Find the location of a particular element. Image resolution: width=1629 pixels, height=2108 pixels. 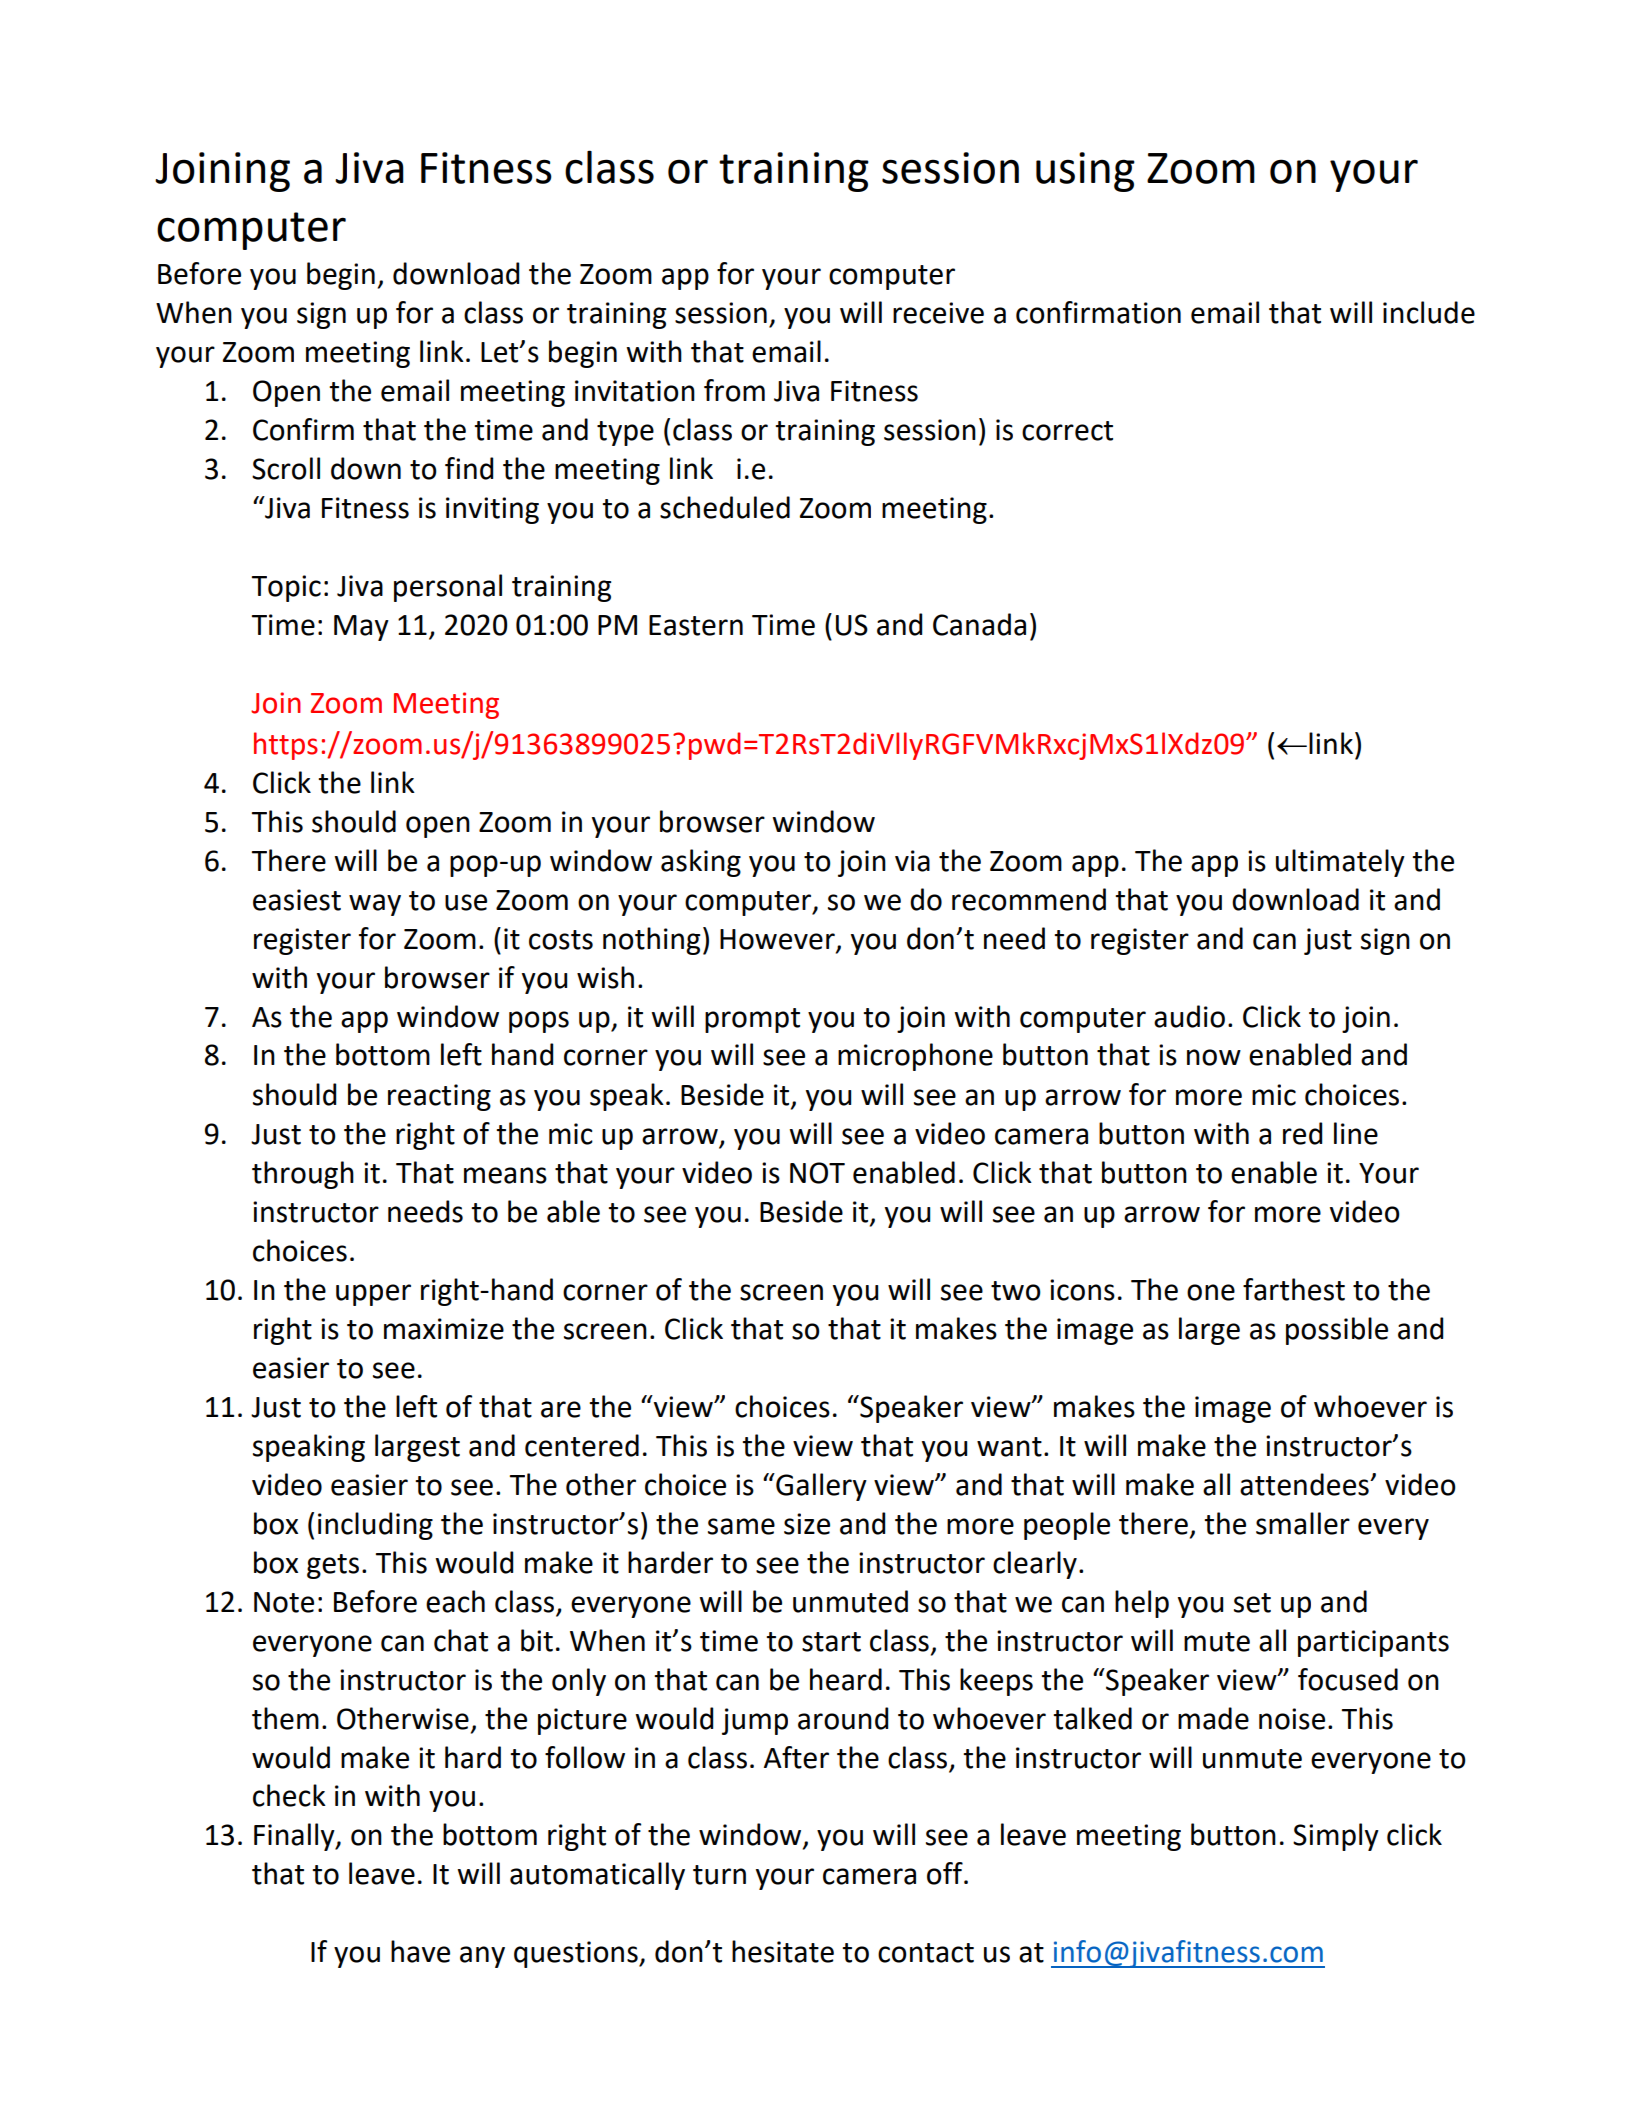

invitation is located at coordinates (635, 391).
